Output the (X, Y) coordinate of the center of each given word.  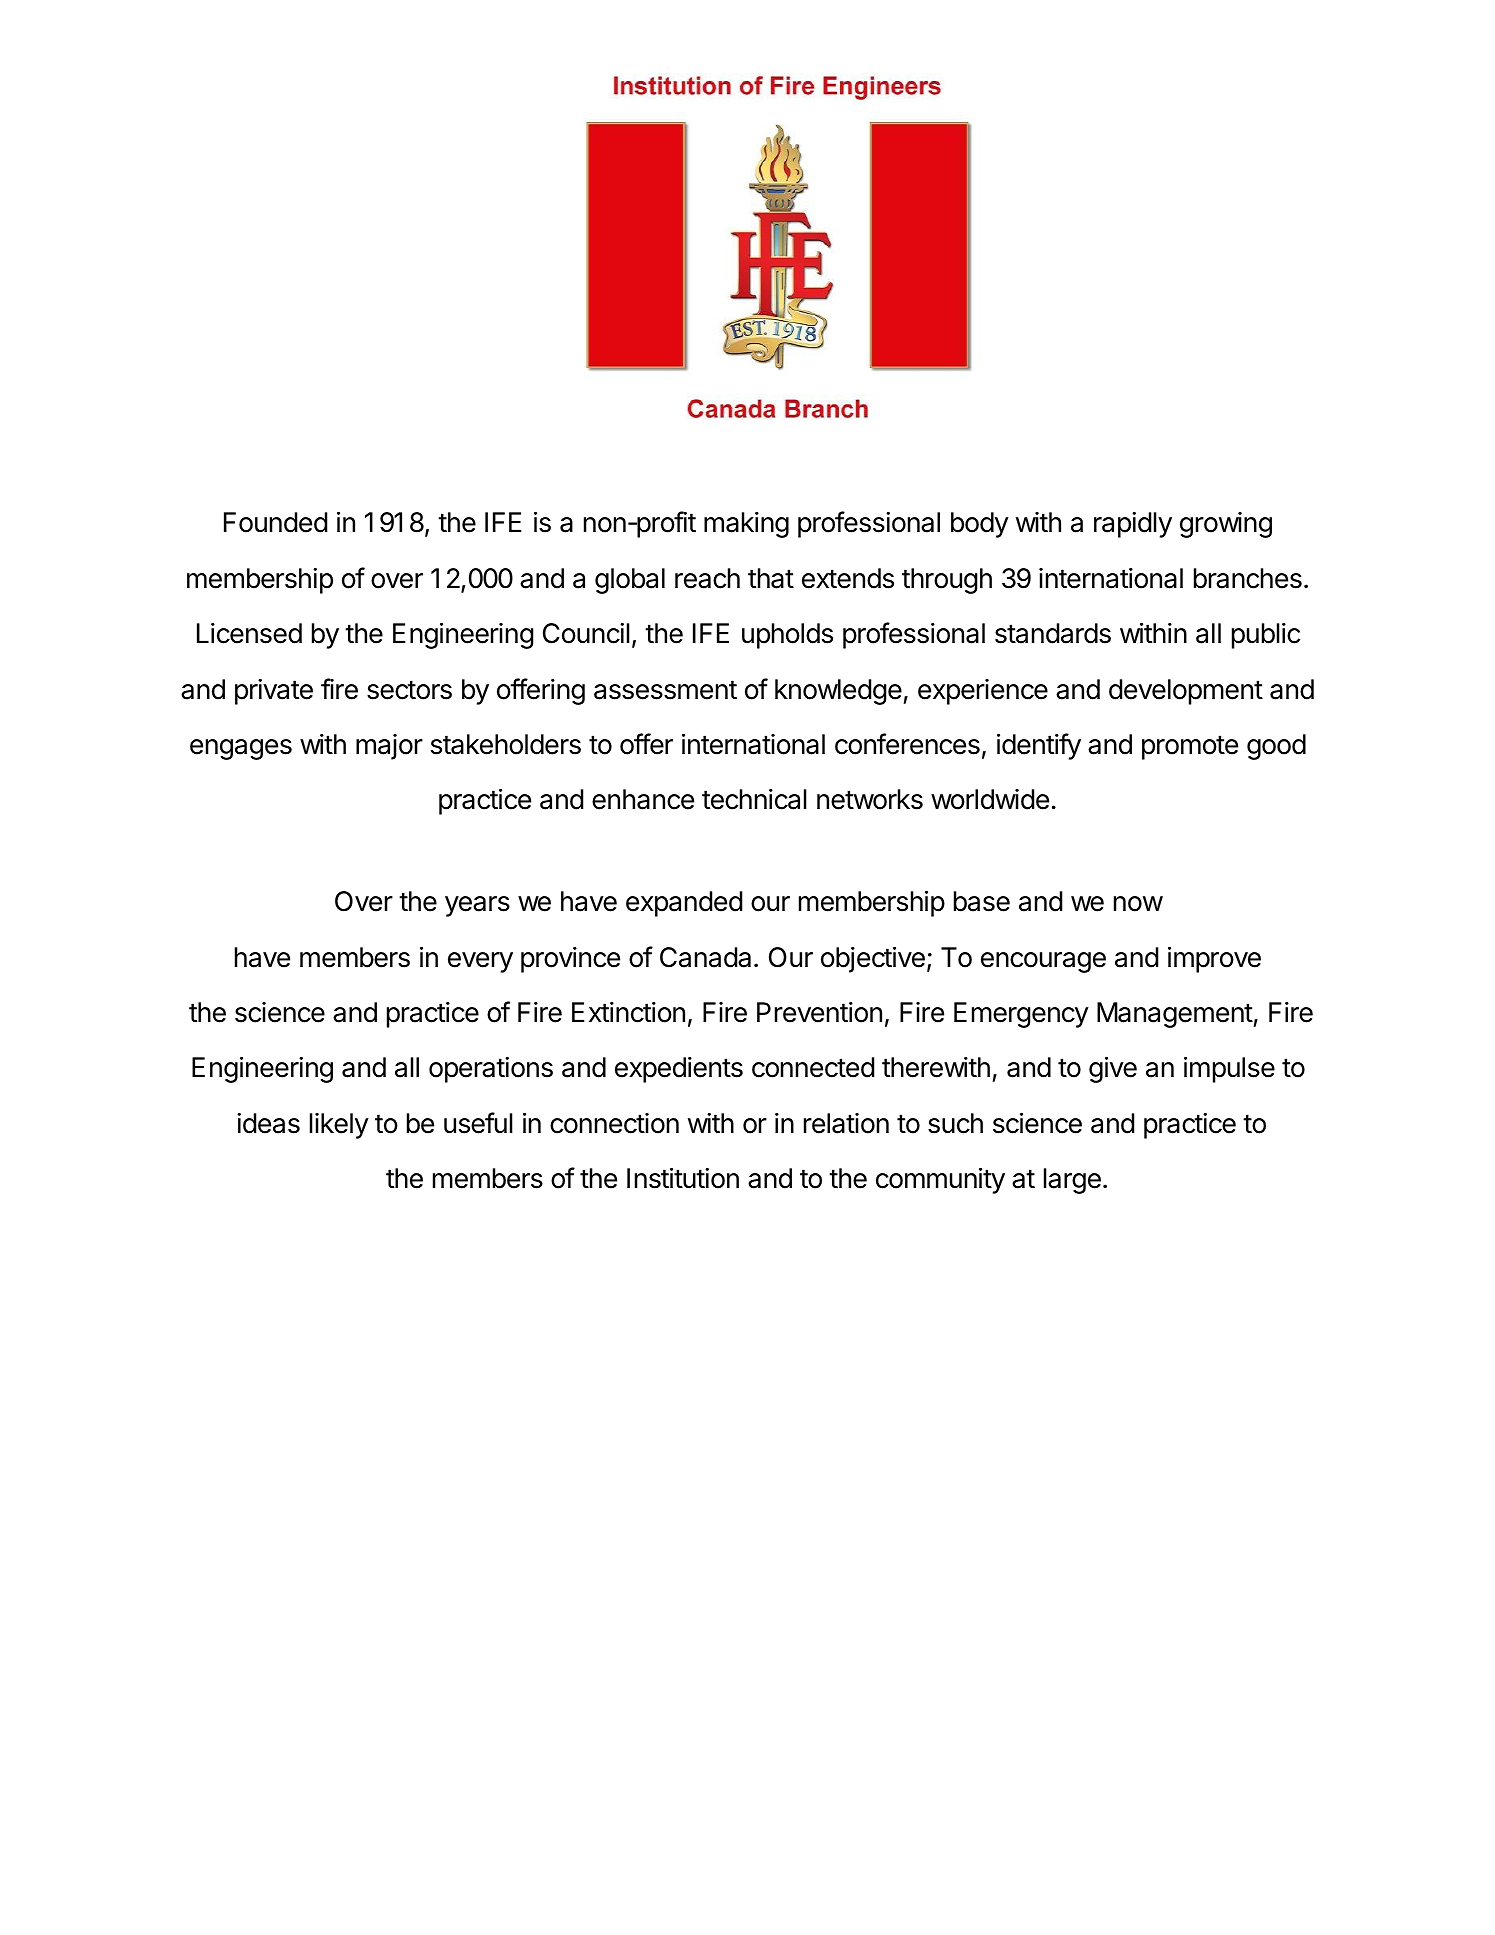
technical (754, 799)
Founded (275, 522)
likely (339, 1126)
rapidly (1133, 525)
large (1072, 1181)
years (477, 906)
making (746, 525)
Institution (683, 1178)
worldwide (990, 799)
